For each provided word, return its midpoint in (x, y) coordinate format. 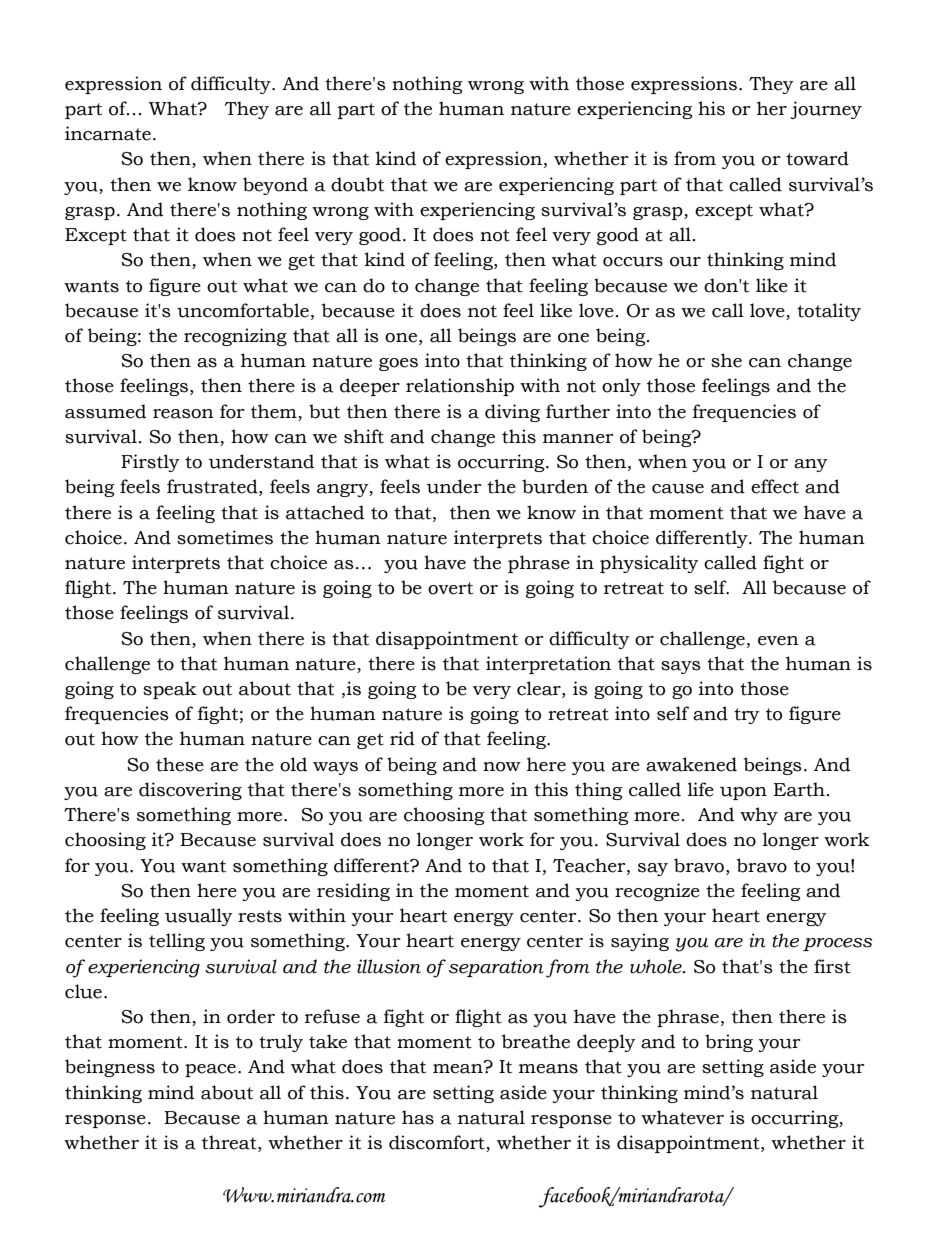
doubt (357, 184)
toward (817, 158)
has (418, 1117)
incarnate (108, 133)
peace (212, 1070)
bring (729, 1043)
